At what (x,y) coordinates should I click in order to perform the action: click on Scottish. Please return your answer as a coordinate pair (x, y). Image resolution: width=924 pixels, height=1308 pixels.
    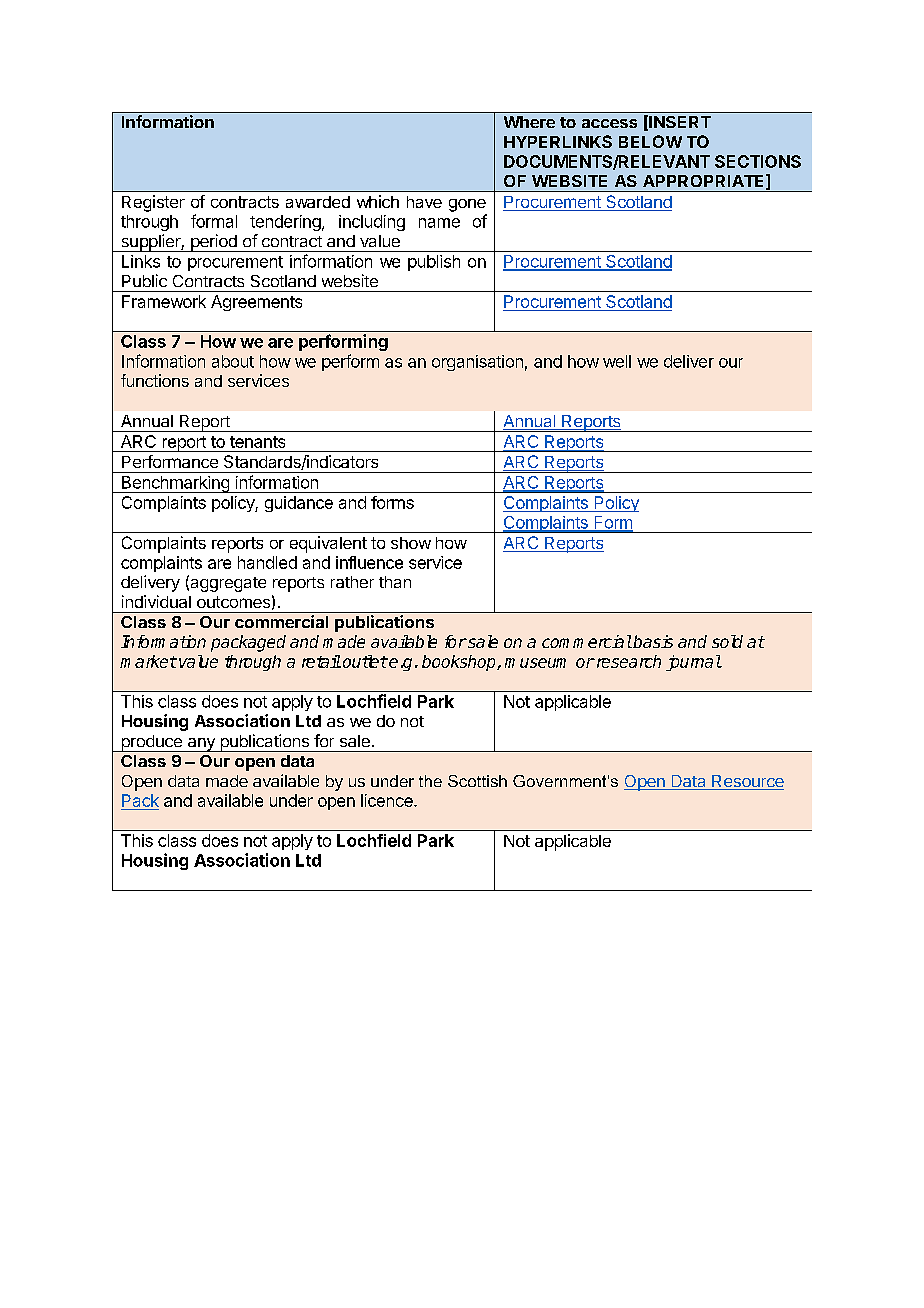
    Looking at the image, I should click on (477, 781).
